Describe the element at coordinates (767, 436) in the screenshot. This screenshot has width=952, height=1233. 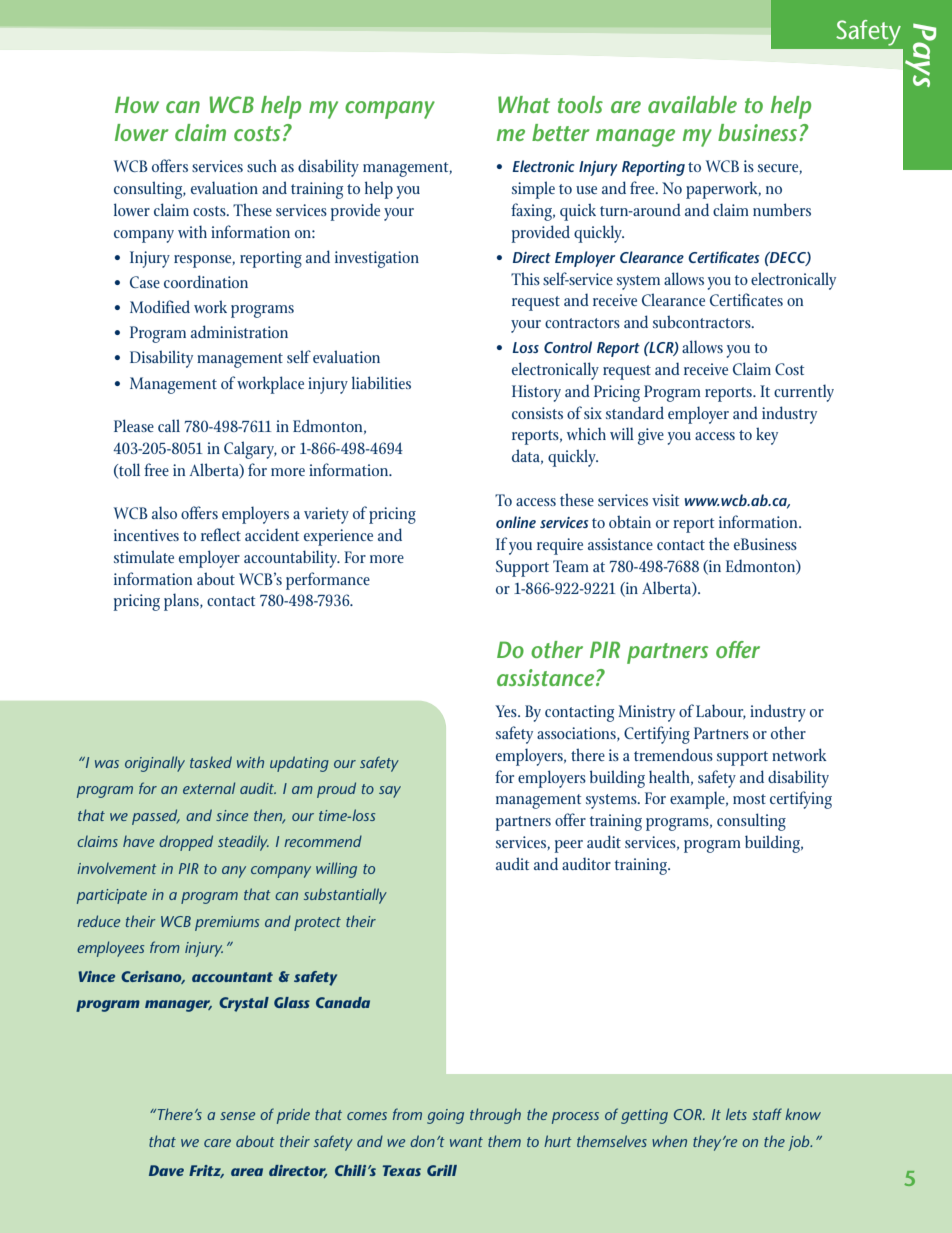
I see `key` at that location.
